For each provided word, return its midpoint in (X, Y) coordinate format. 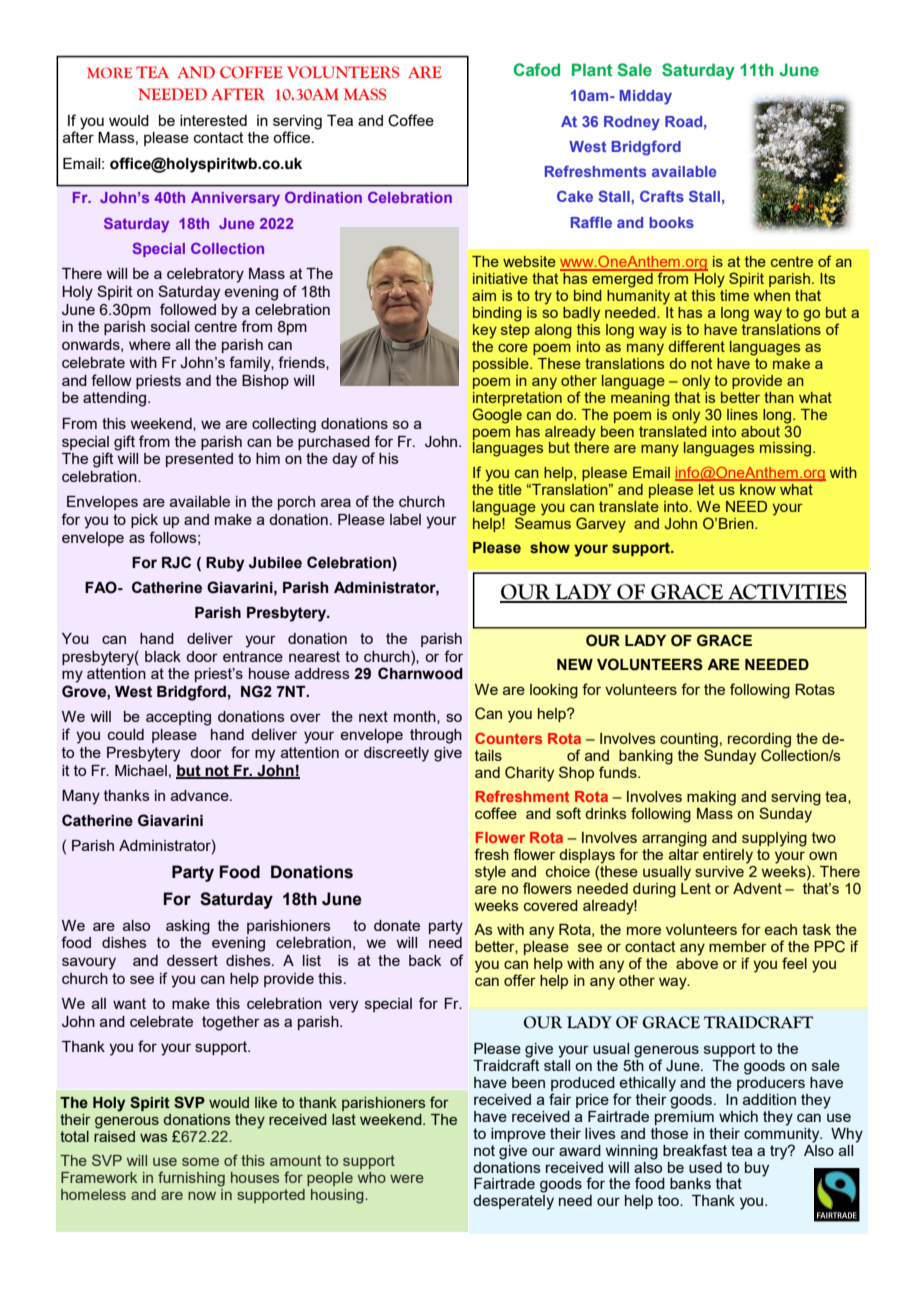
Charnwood (420, 672)
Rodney (632, 123)
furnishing (191, 1179)
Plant (592, 69)
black (163, 656)
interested (213, 120)
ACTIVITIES (786, 593)
